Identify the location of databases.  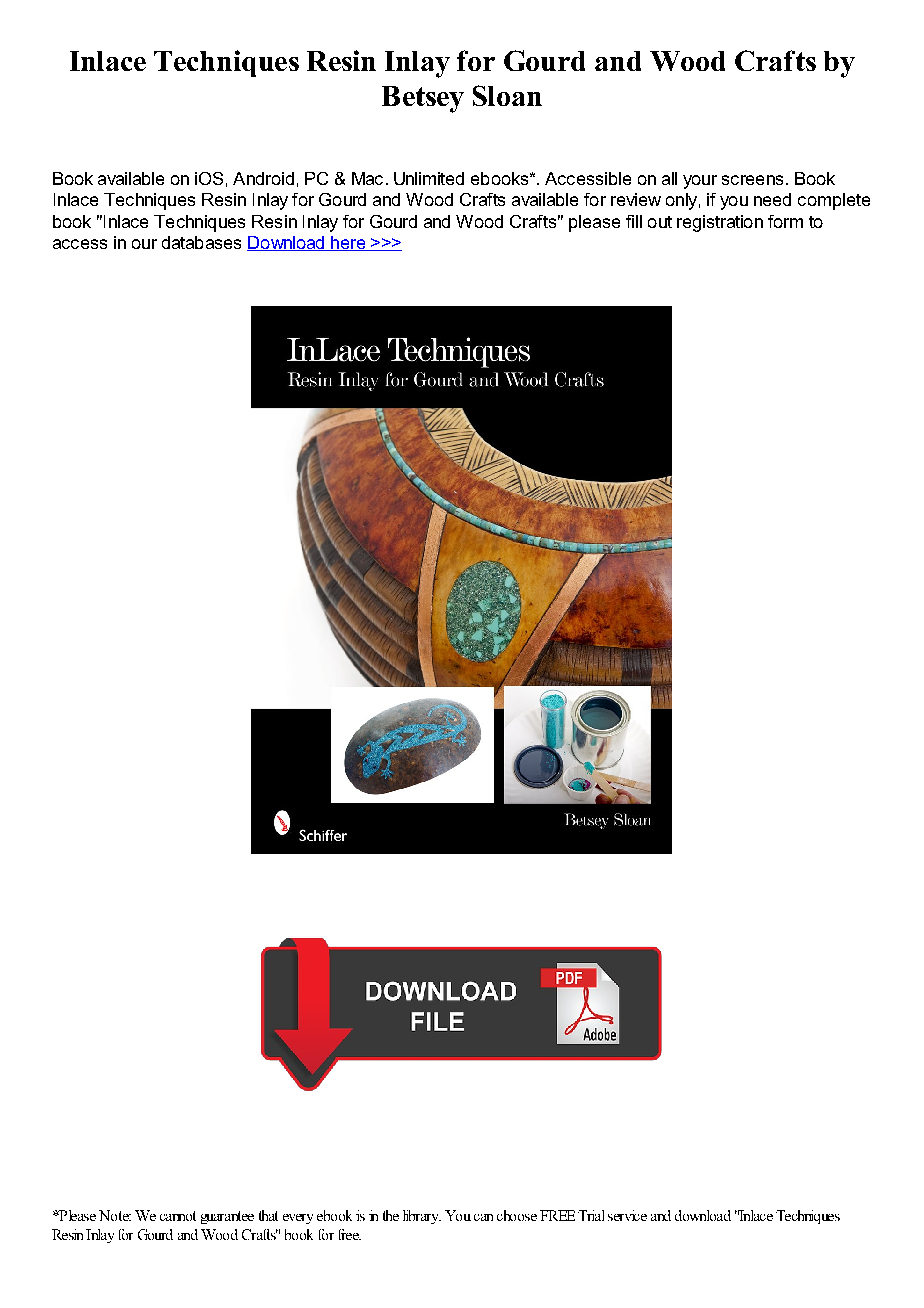
(201, 242).
